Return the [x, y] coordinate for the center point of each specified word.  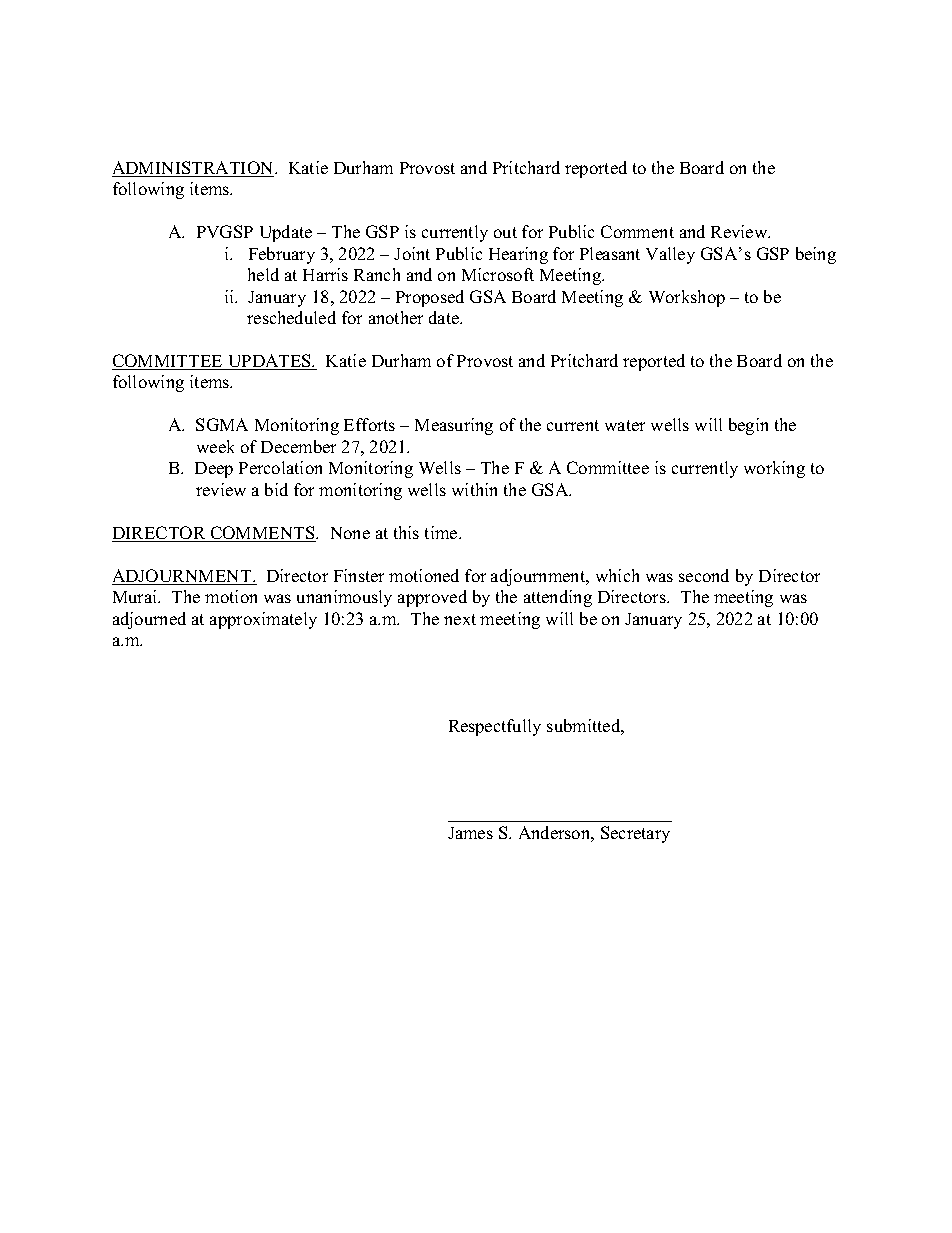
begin [748, 426]
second [704, 575]
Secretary [635, 834]
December [298, 446]
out [505, 232]
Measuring [454, 426]
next [460, 619]
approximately [263, 620]
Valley [670, 255]
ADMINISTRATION [194, 169]
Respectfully [495, 727]
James [470, 833]
